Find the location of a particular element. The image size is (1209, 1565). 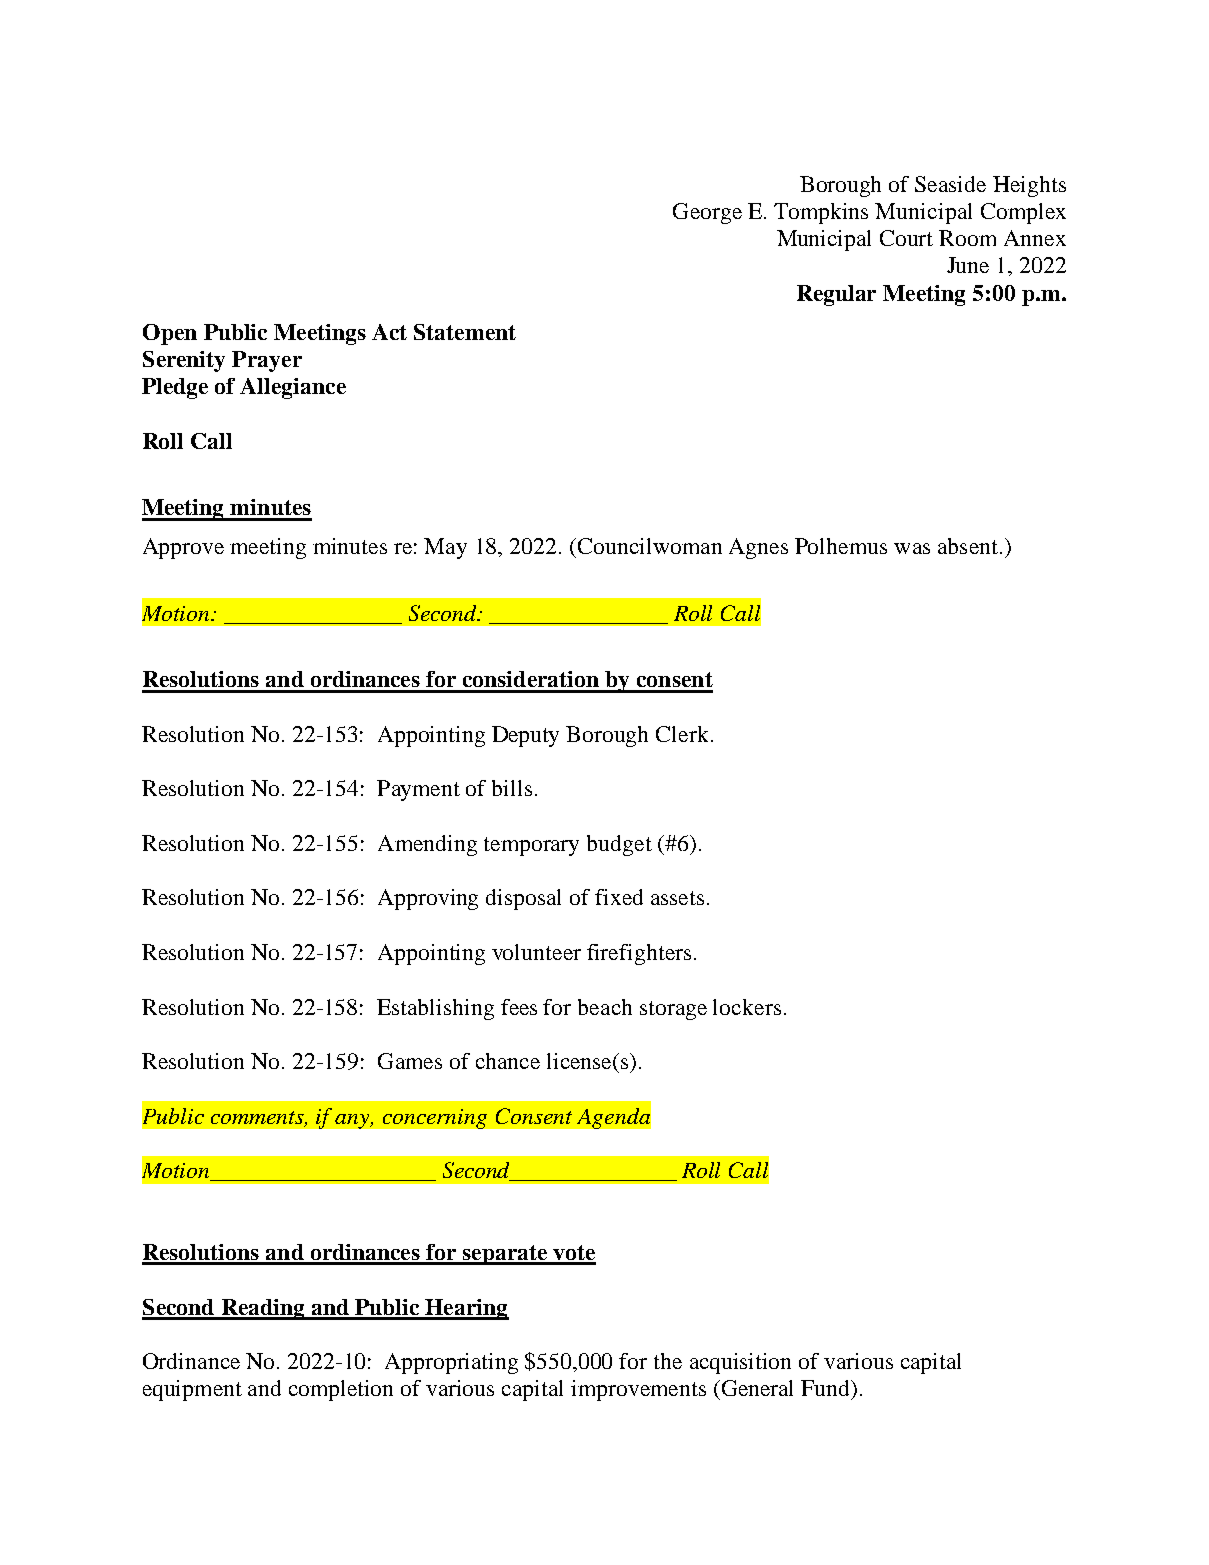

budget is located at coordinates (619, 845).
